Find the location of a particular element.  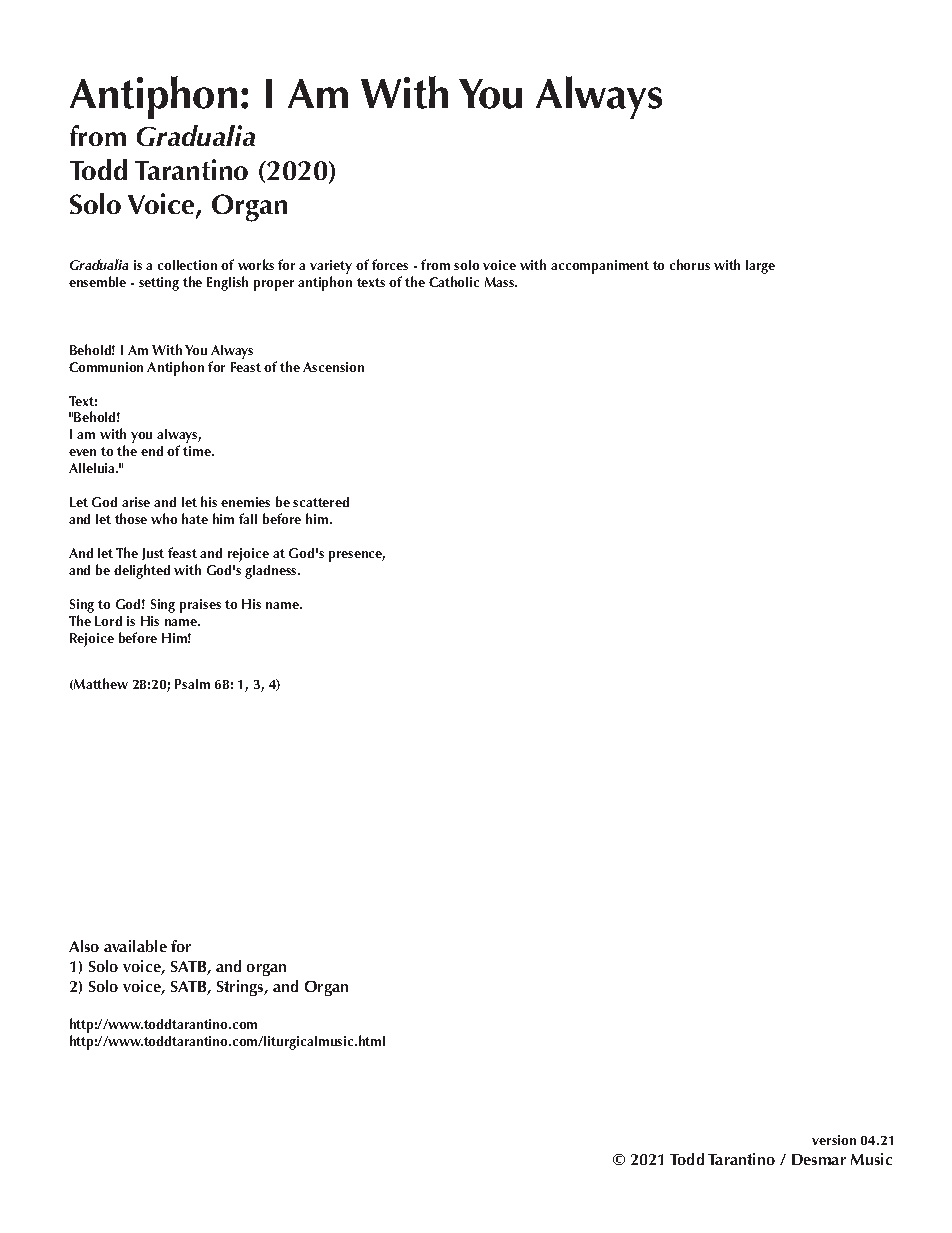

version is located at coordinates (834, 1140).
